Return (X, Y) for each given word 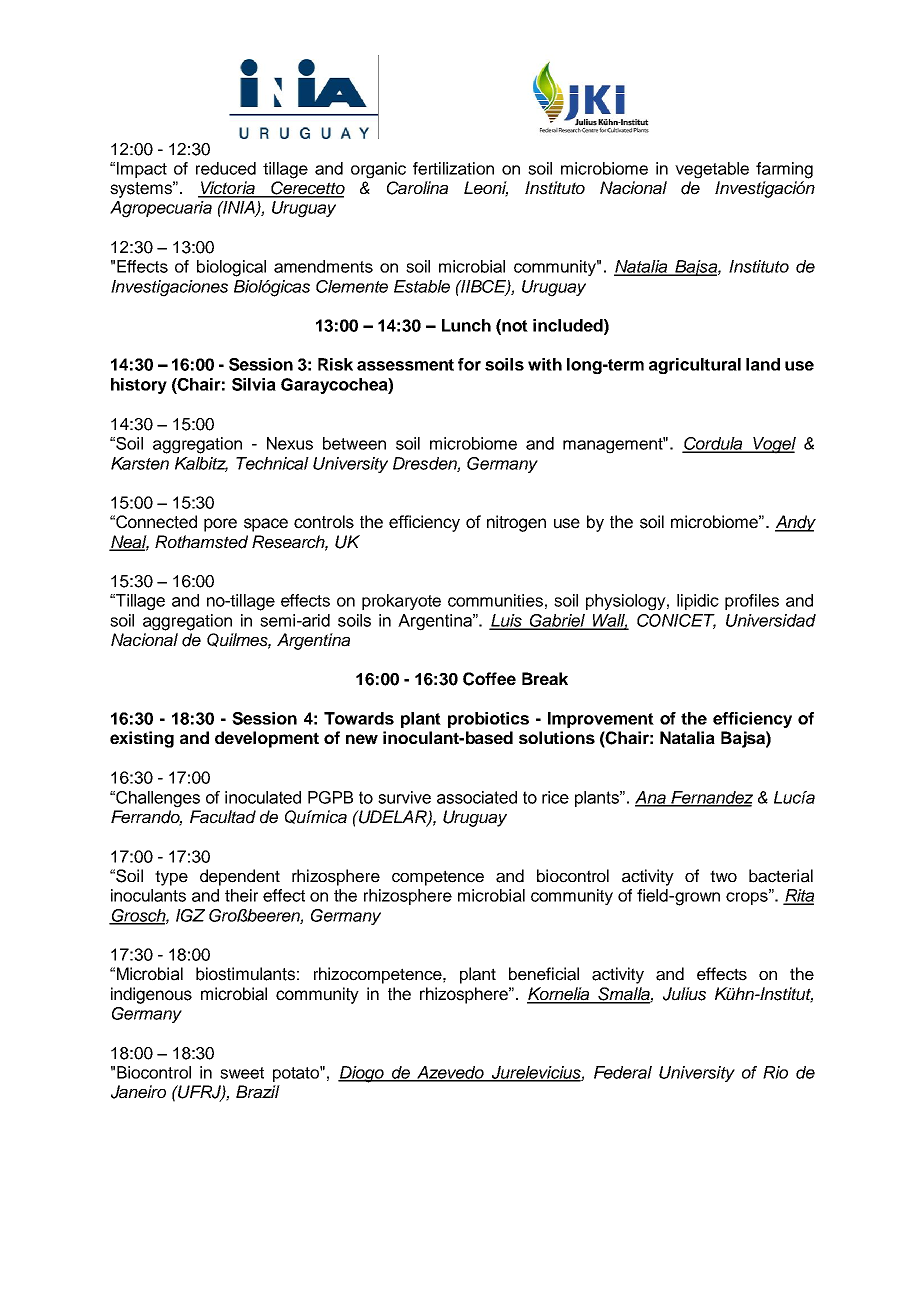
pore (220, 525)
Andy (795, 523)
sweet (242, 1073)
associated (477, 797)
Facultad (223, 817)
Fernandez (711, 798)
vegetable (712, 170)
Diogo (362, 1074)
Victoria (228, 189)
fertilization (453, 168)
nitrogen (516, 523)
